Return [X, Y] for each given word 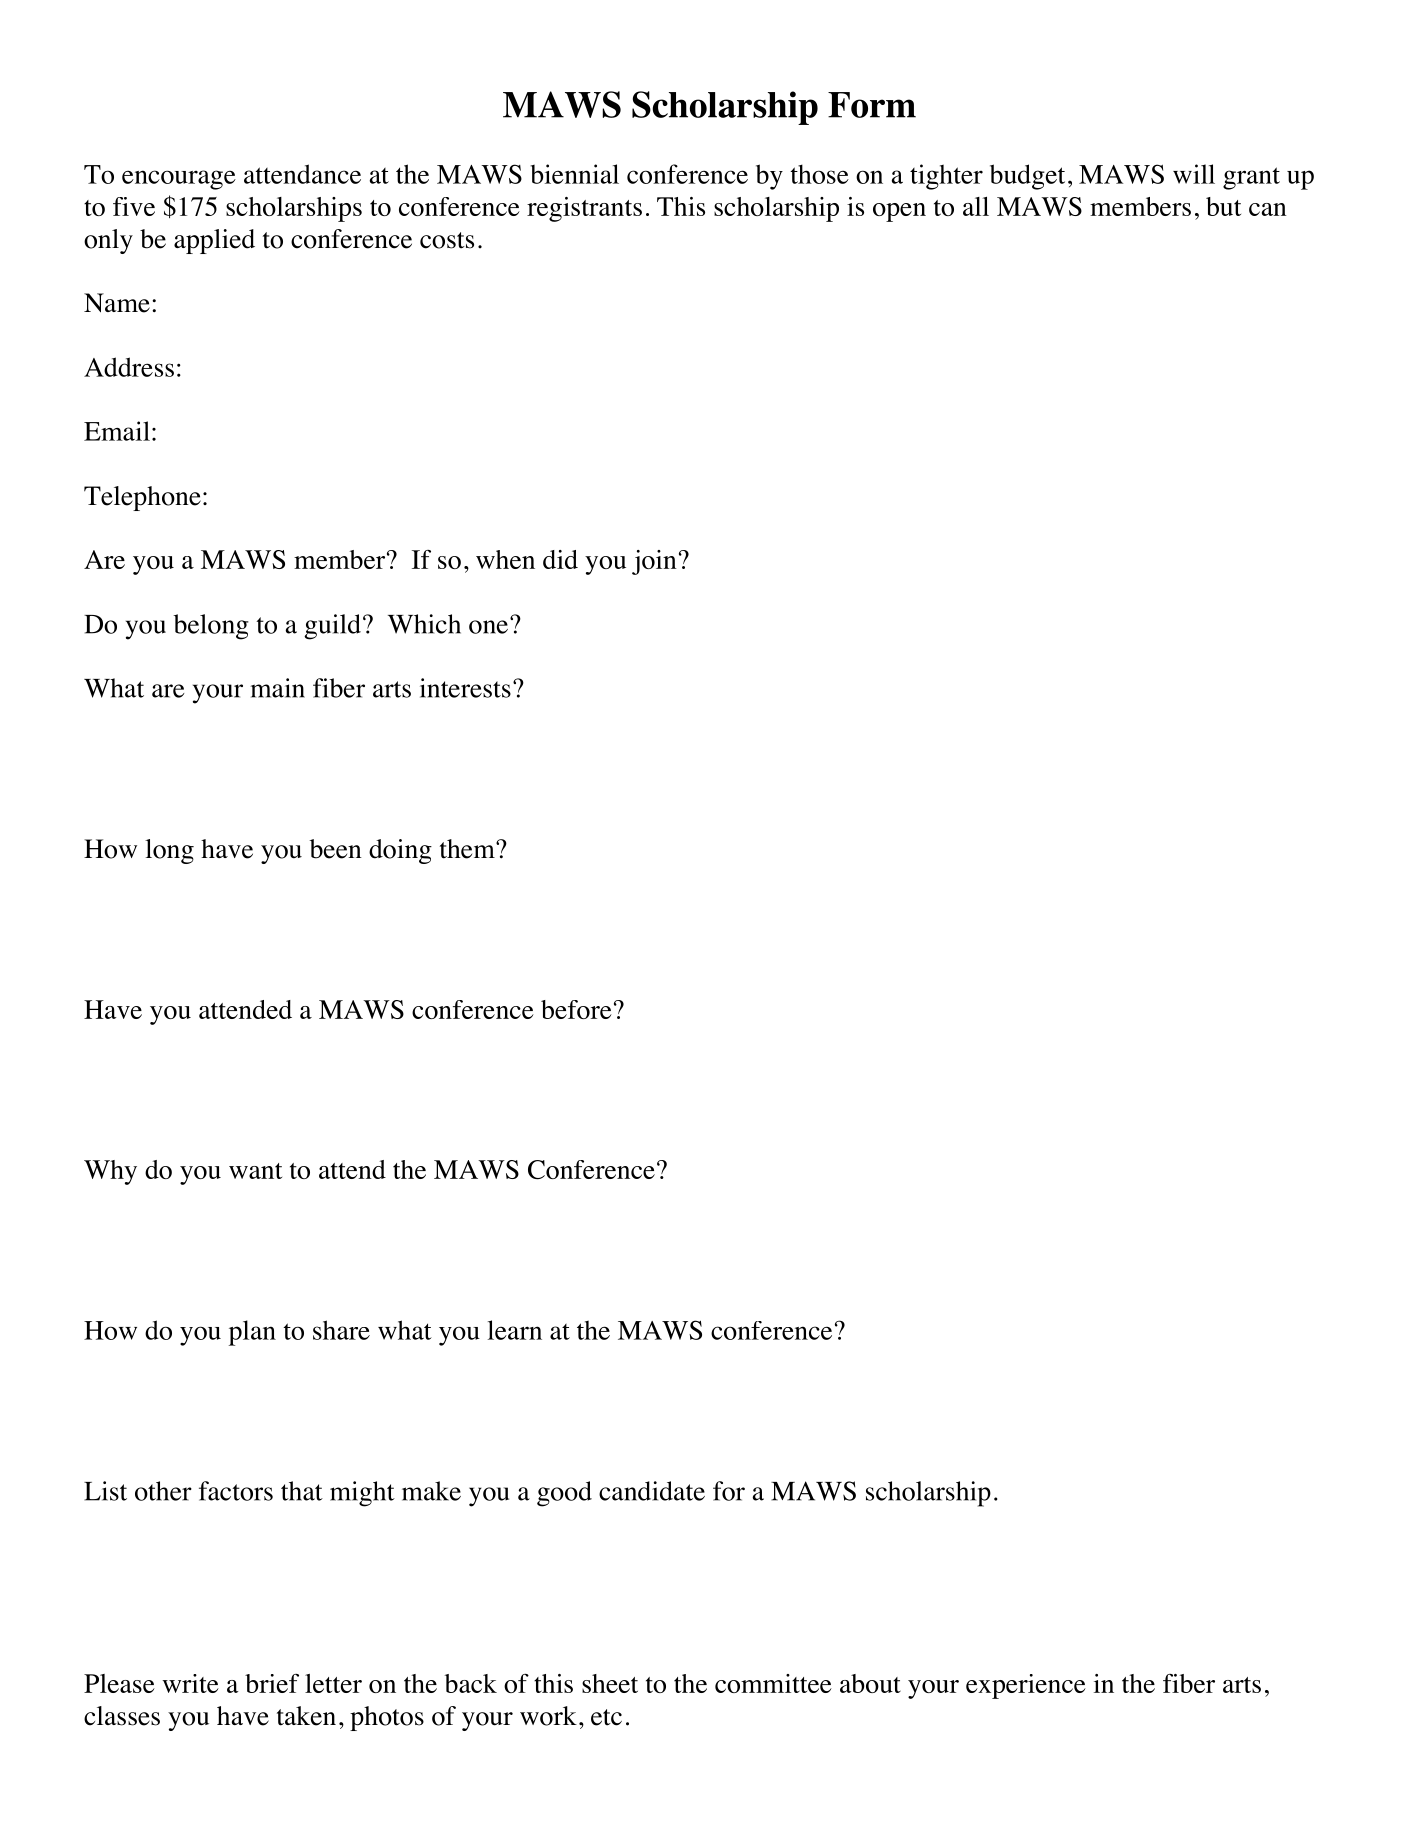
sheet [610, 1683]
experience [1026, 1686]
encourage [179, 180]
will [1194, 174]
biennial [574, 174]
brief [272, 1683]
